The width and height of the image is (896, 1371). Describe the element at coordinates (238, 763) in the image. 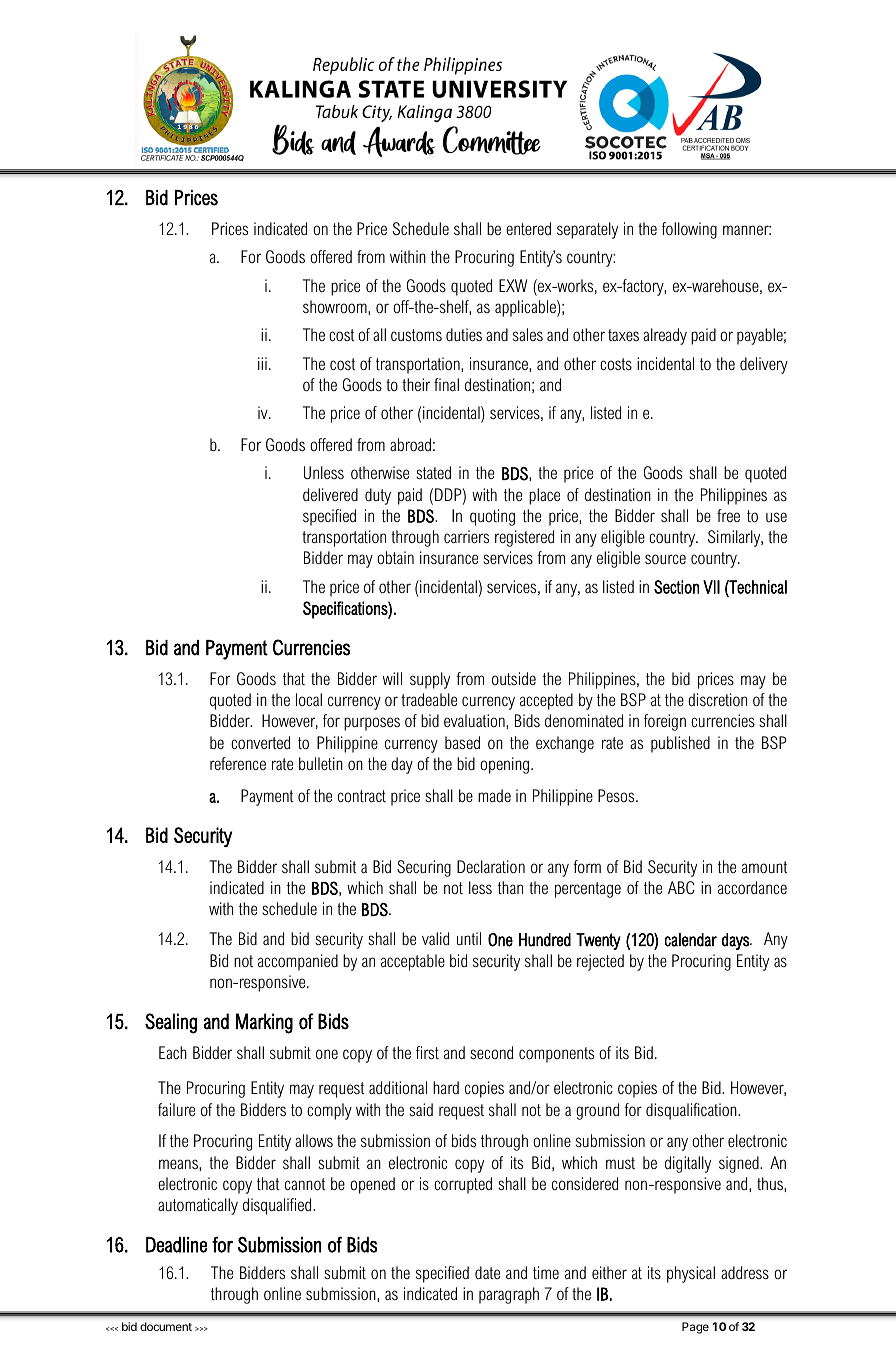

I see `reference` at that location.
